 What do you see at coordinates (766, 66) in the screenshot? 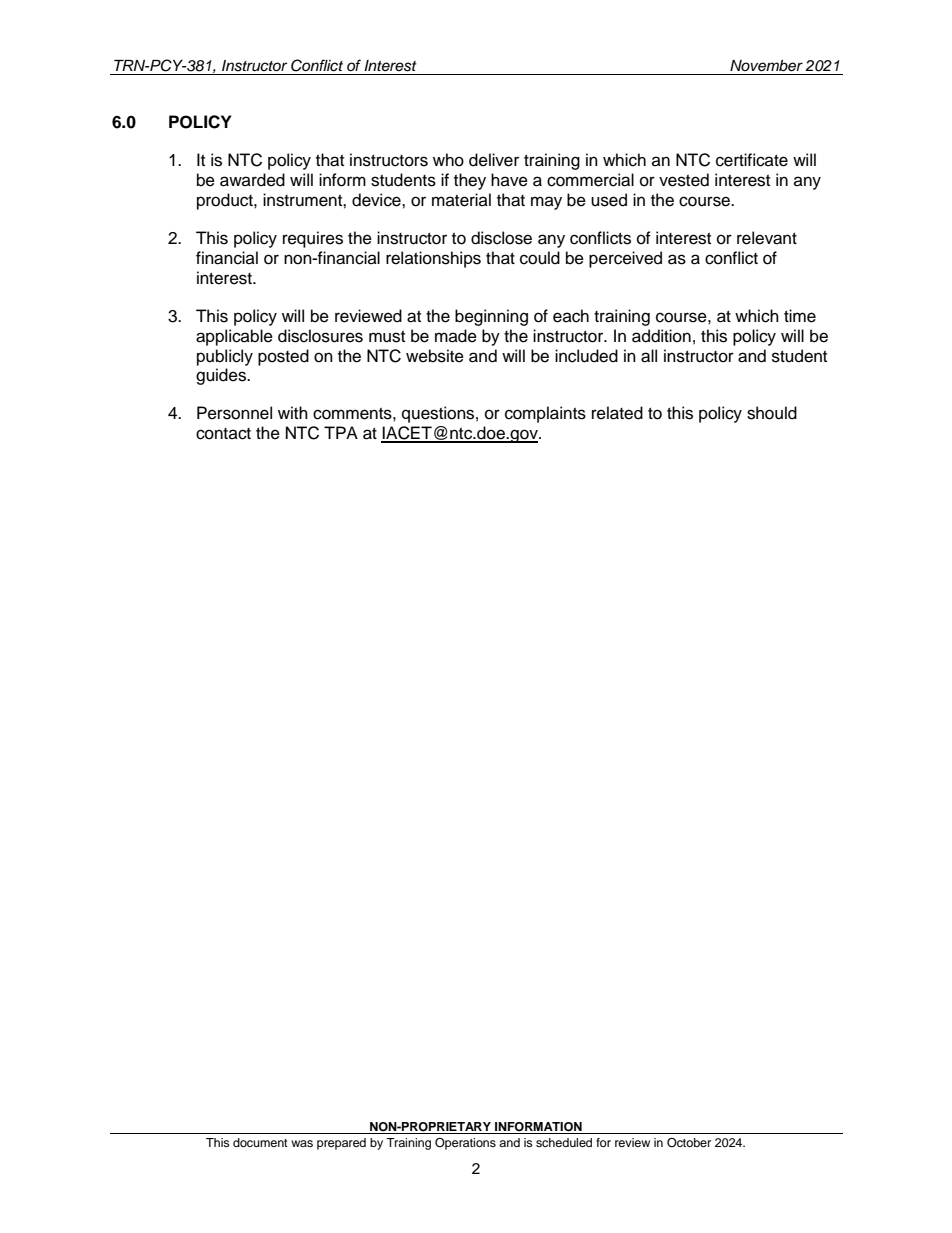
I see `November` at bounding box center [766, 66].
